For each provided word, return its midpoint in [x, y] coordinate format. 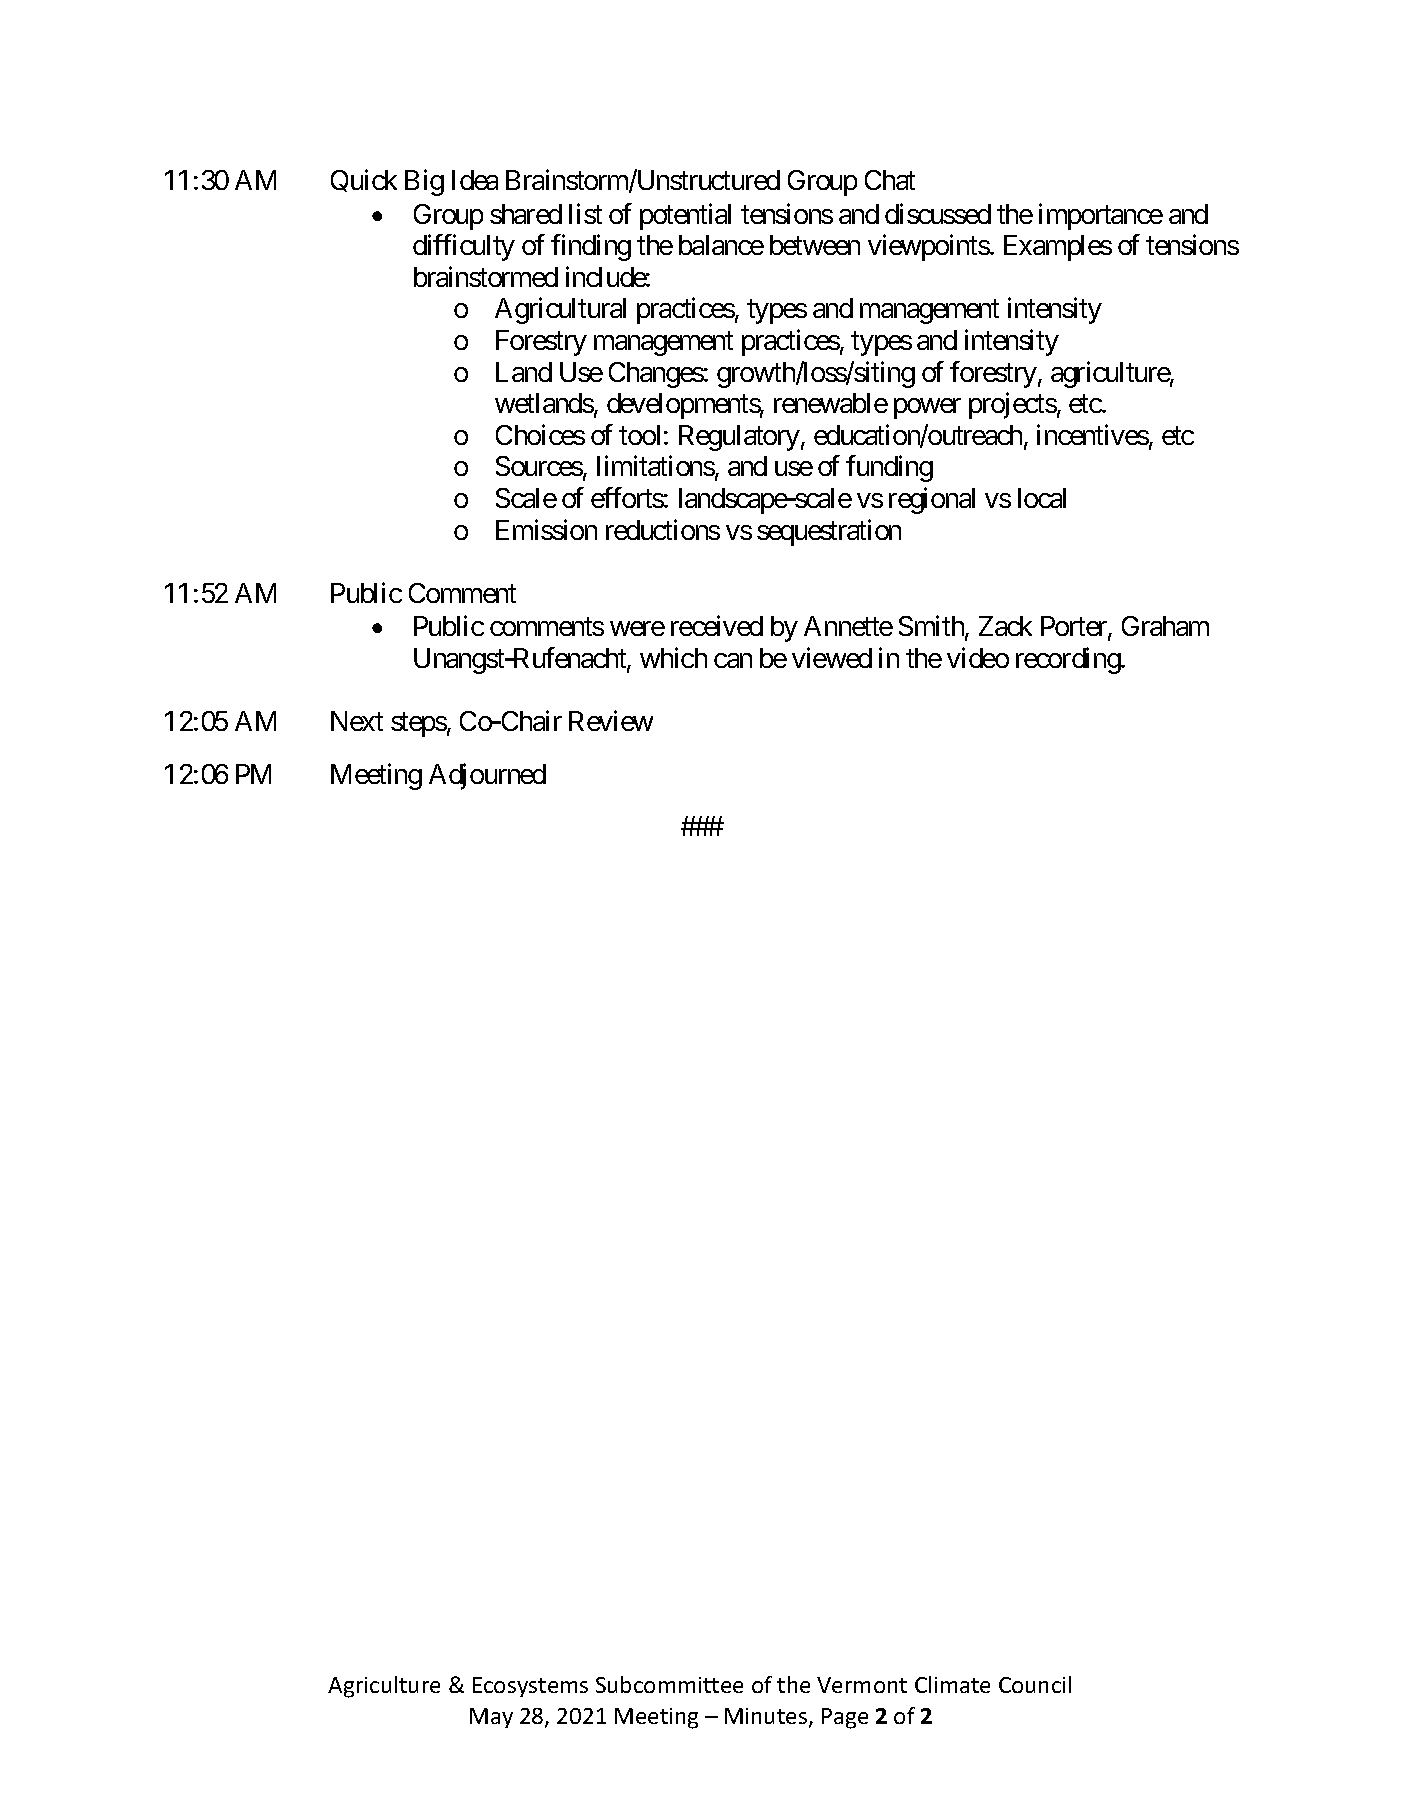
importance [1101, 216]
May [491, 1718]
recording [1069, 660]
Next [357, 721]
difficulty [464, 247]
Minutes [767, 1717]
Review [611, 720]
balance [721, 245]
